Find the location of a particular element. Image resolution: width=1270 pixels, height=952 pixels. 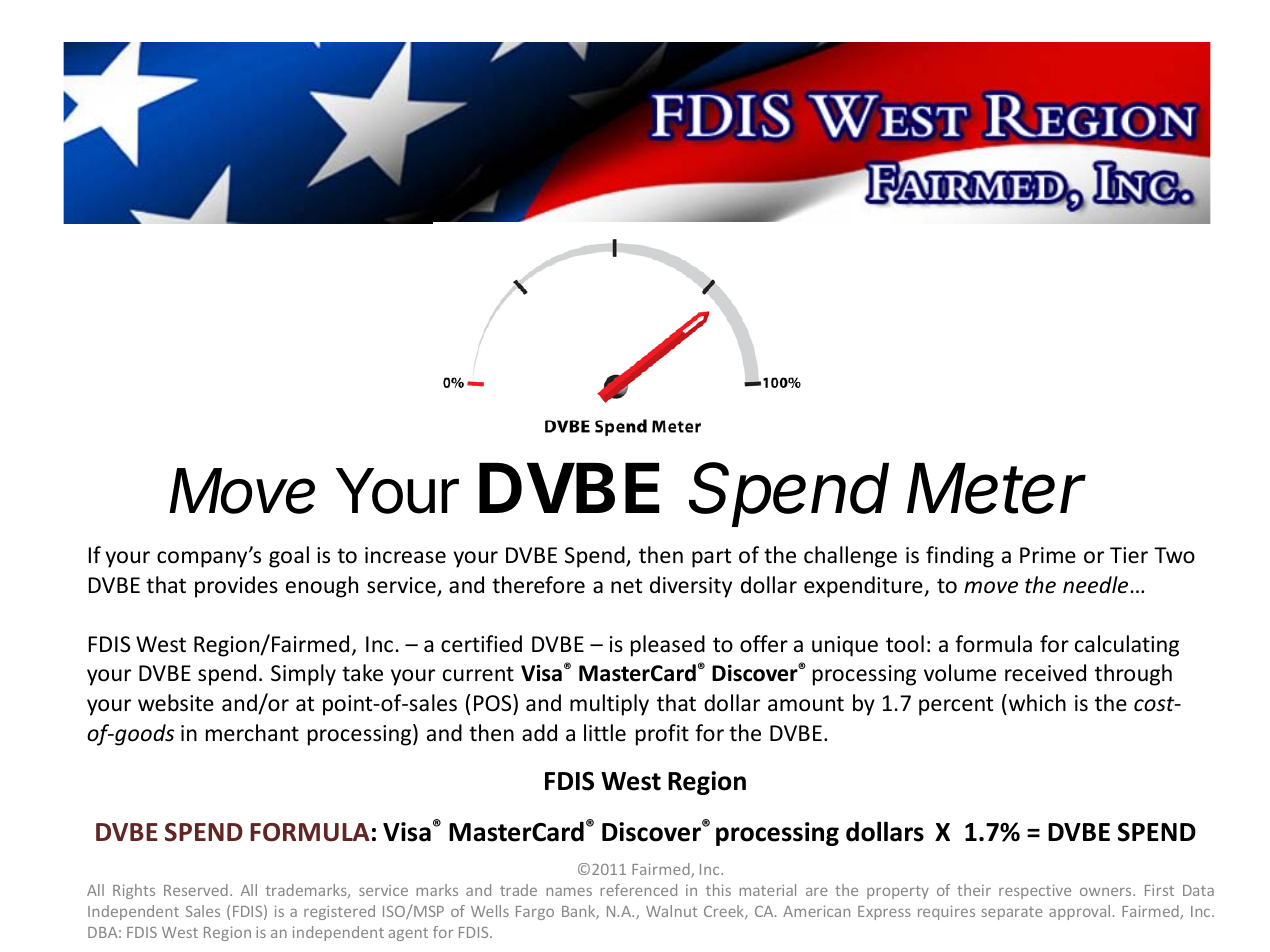

Creek is located at coordinates (725, 912).
